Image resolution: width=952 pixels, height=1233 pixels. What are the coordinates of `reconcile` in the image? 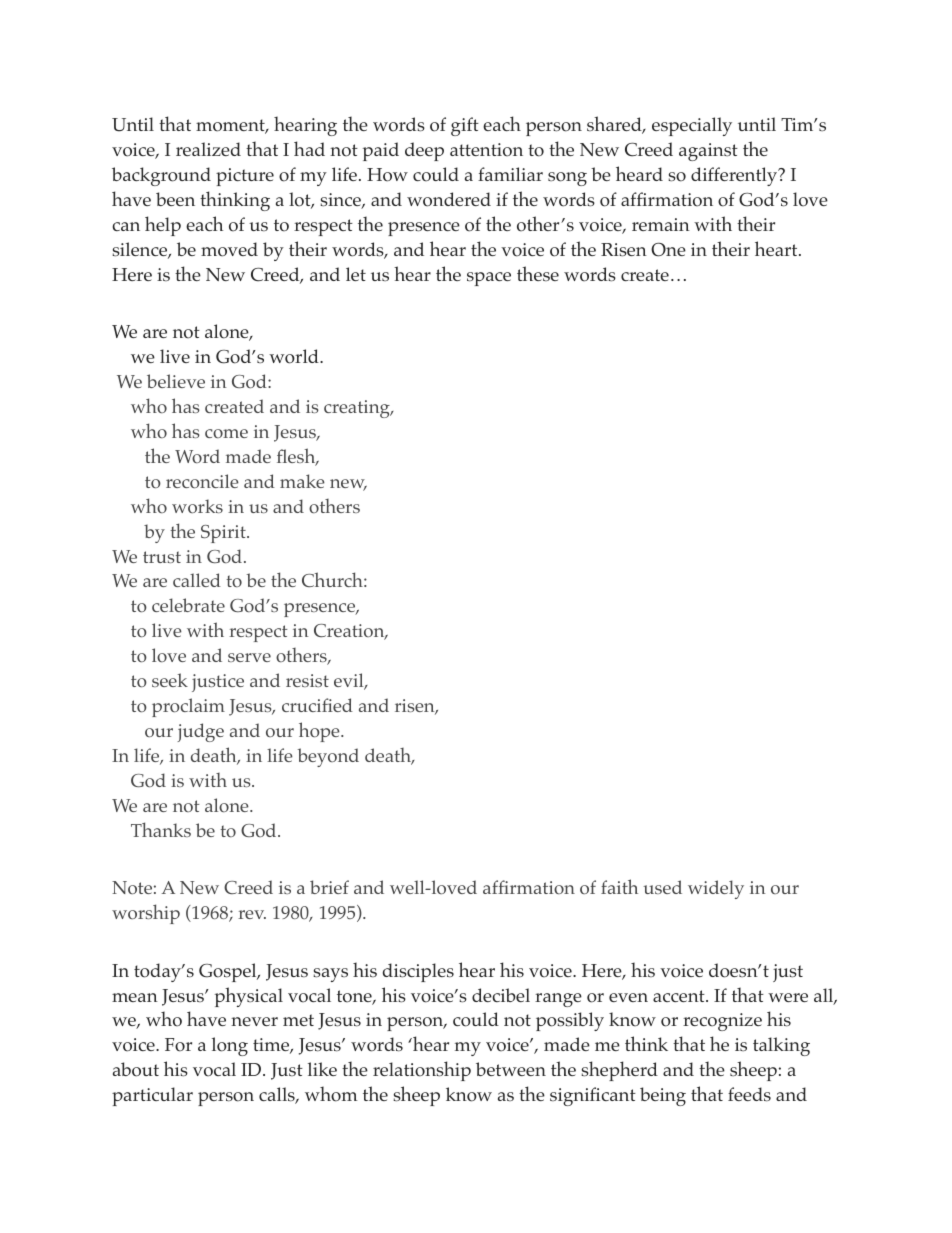 It's located at (202, 481).
